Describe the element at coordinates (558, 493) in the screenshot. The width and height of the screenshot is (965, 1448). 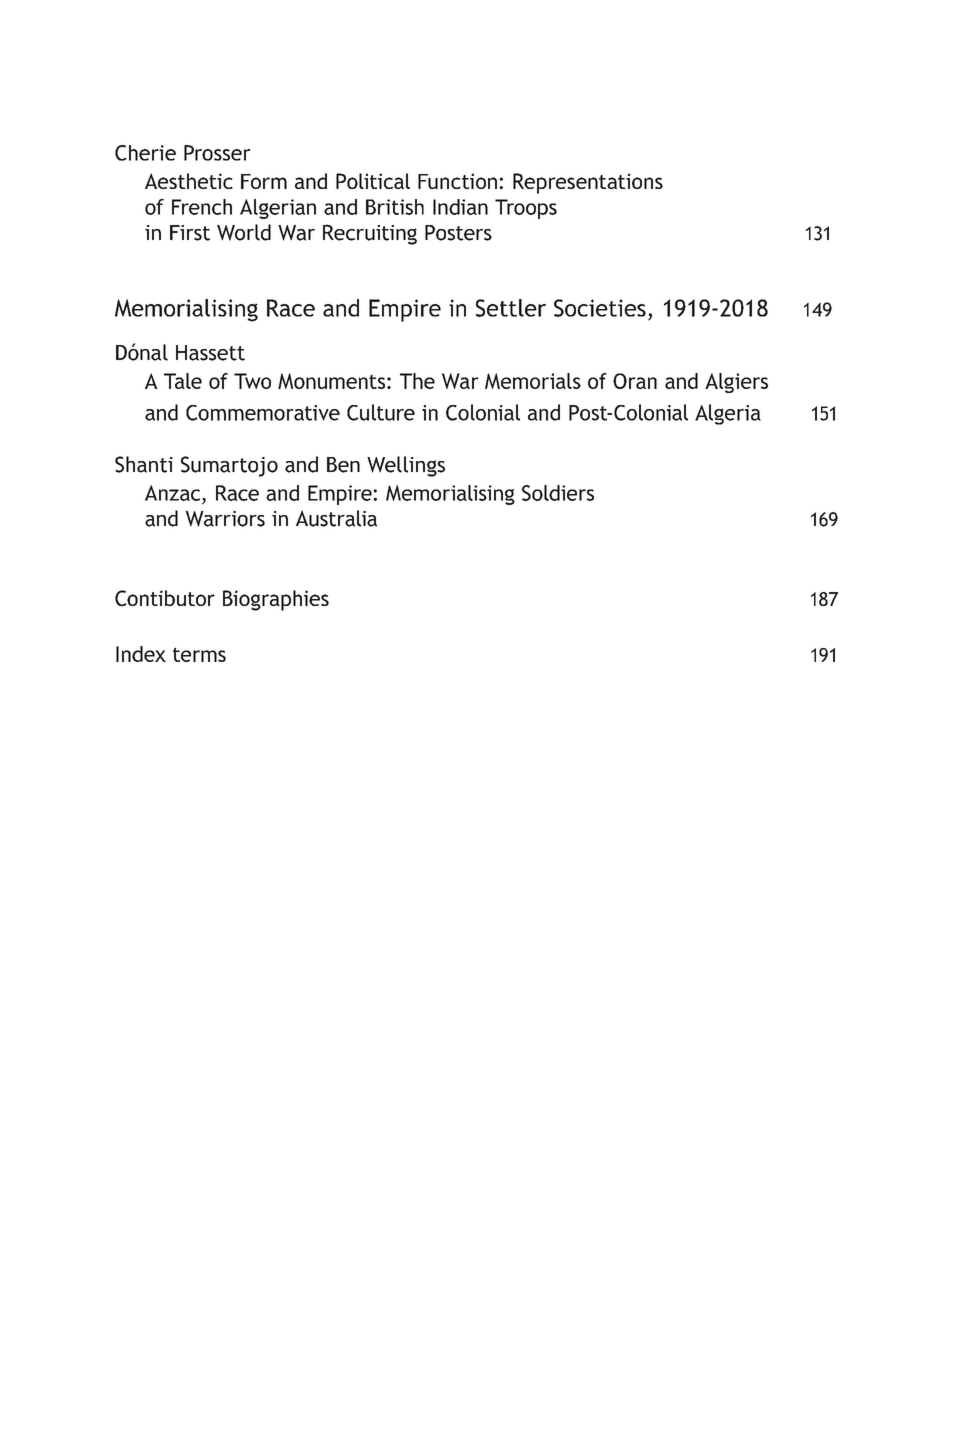
I see `Soldiers` at that location.
